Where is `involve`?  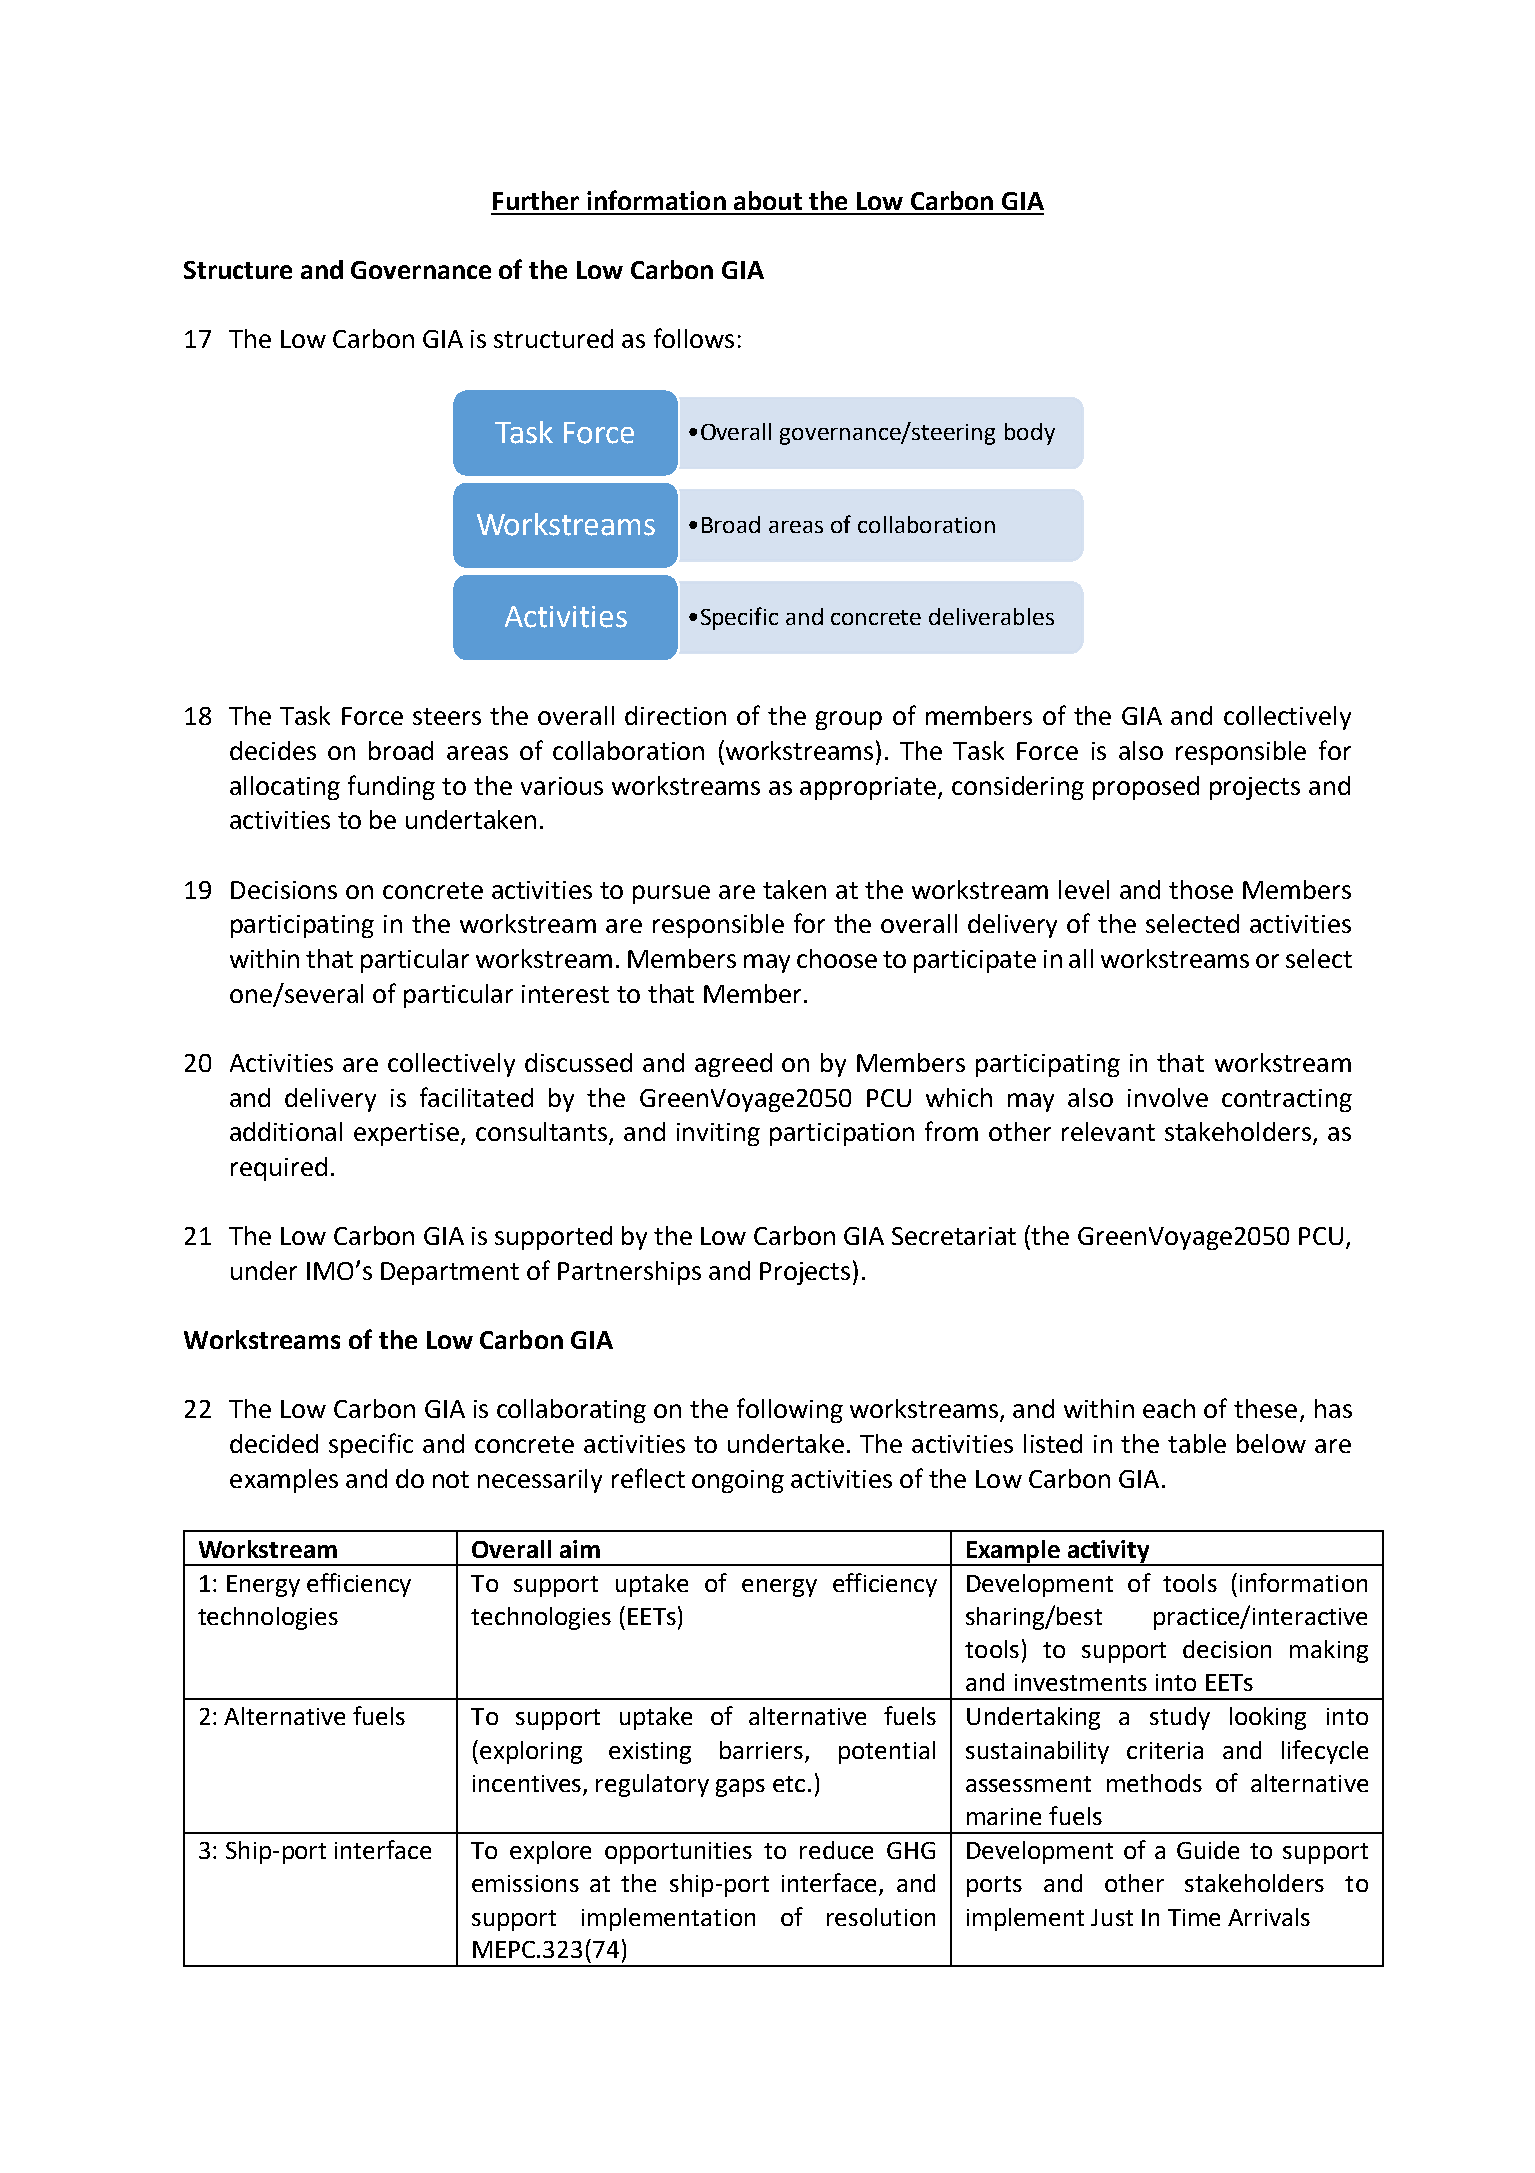 involve is located at coordinates (1168, 1097).
